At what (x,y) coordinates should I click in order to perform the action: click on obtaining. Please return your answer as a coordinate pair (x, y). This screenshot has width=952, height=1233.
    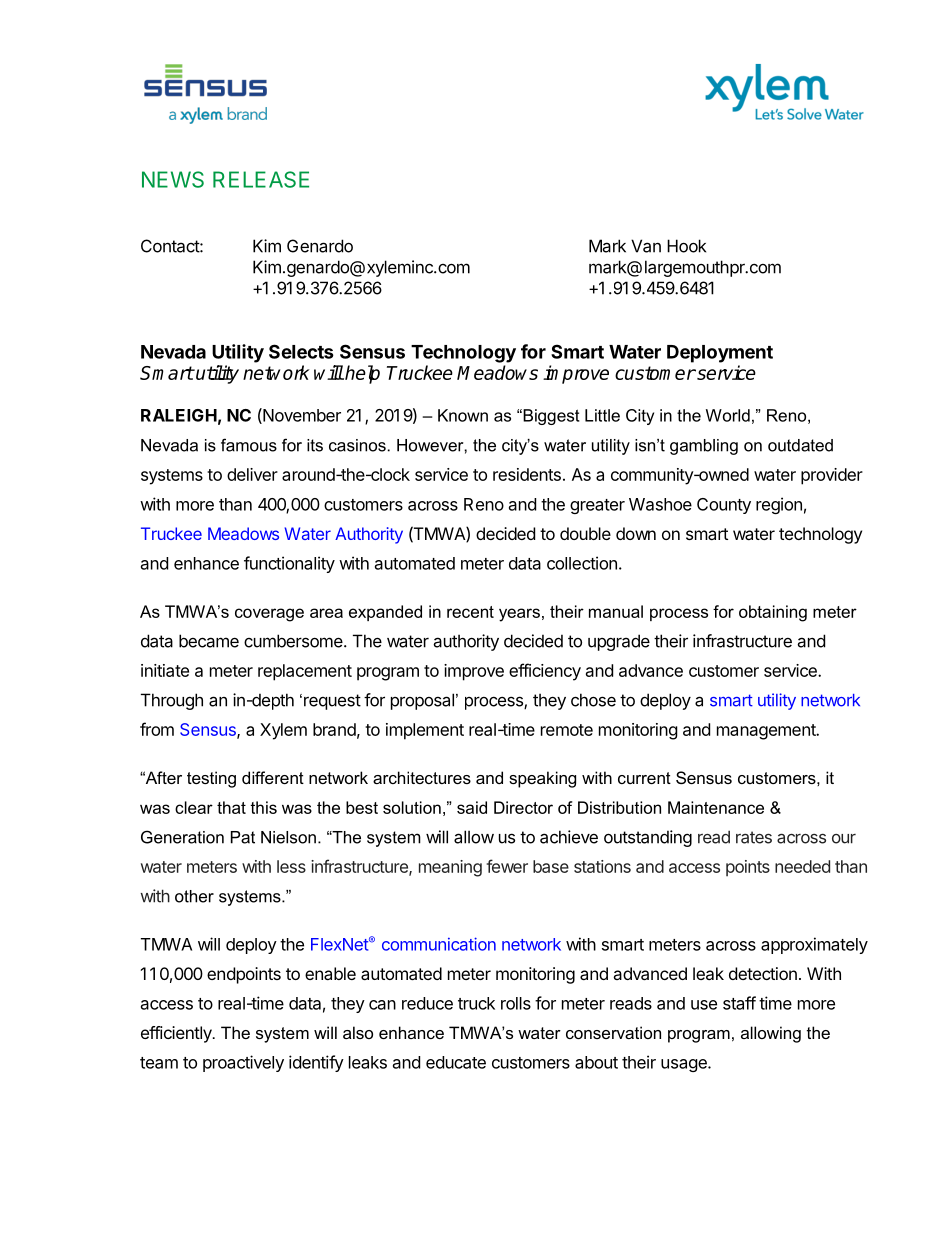
    Looking at the image, I should click on (773, 613).
